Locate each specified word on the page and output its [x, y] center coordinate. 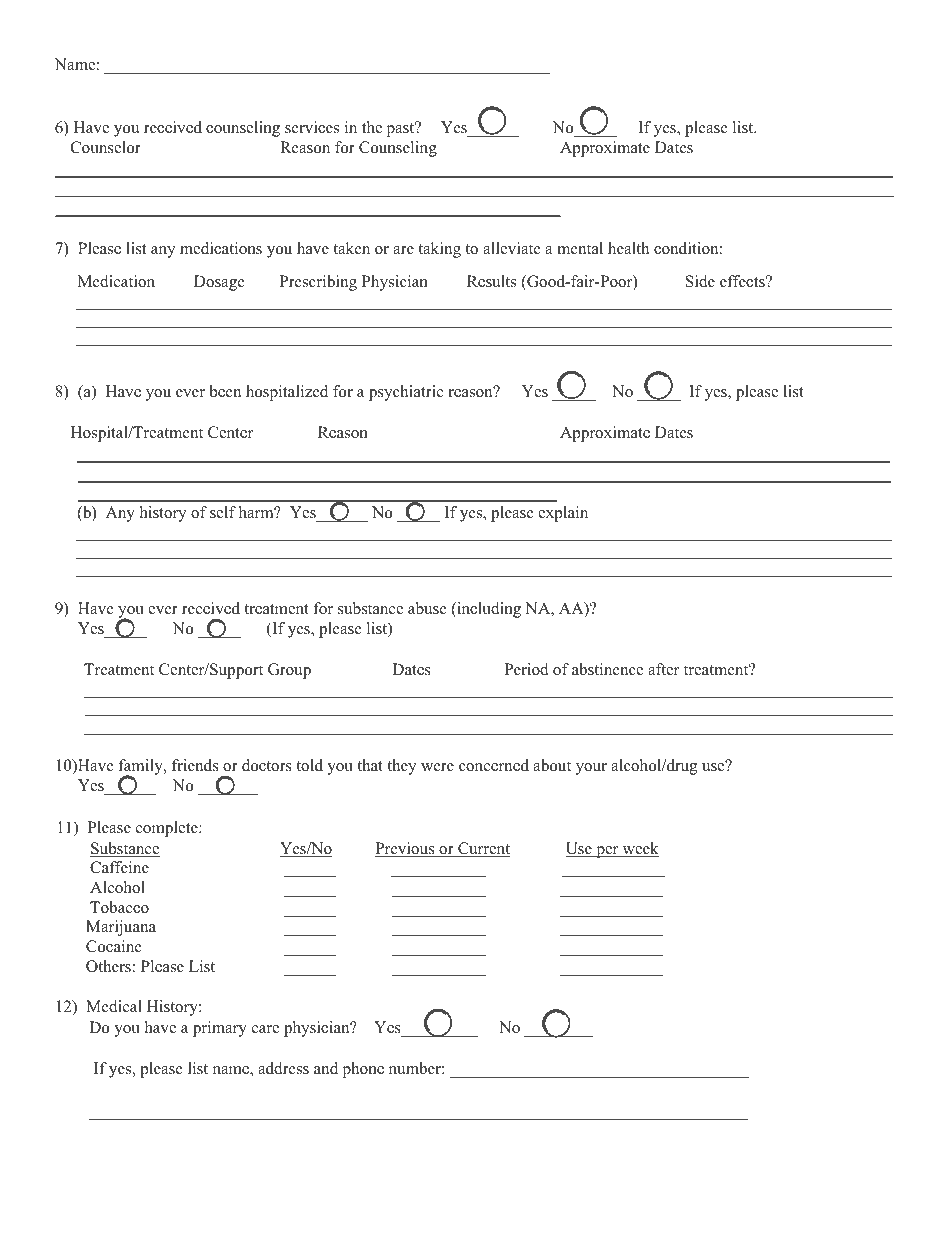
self [223, 512]
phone [363, 1070]
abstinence [607, 669]
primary [220, 1029]
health [628, 248]
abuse [427, 608]
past [401, 129]
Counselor [106, 147]
